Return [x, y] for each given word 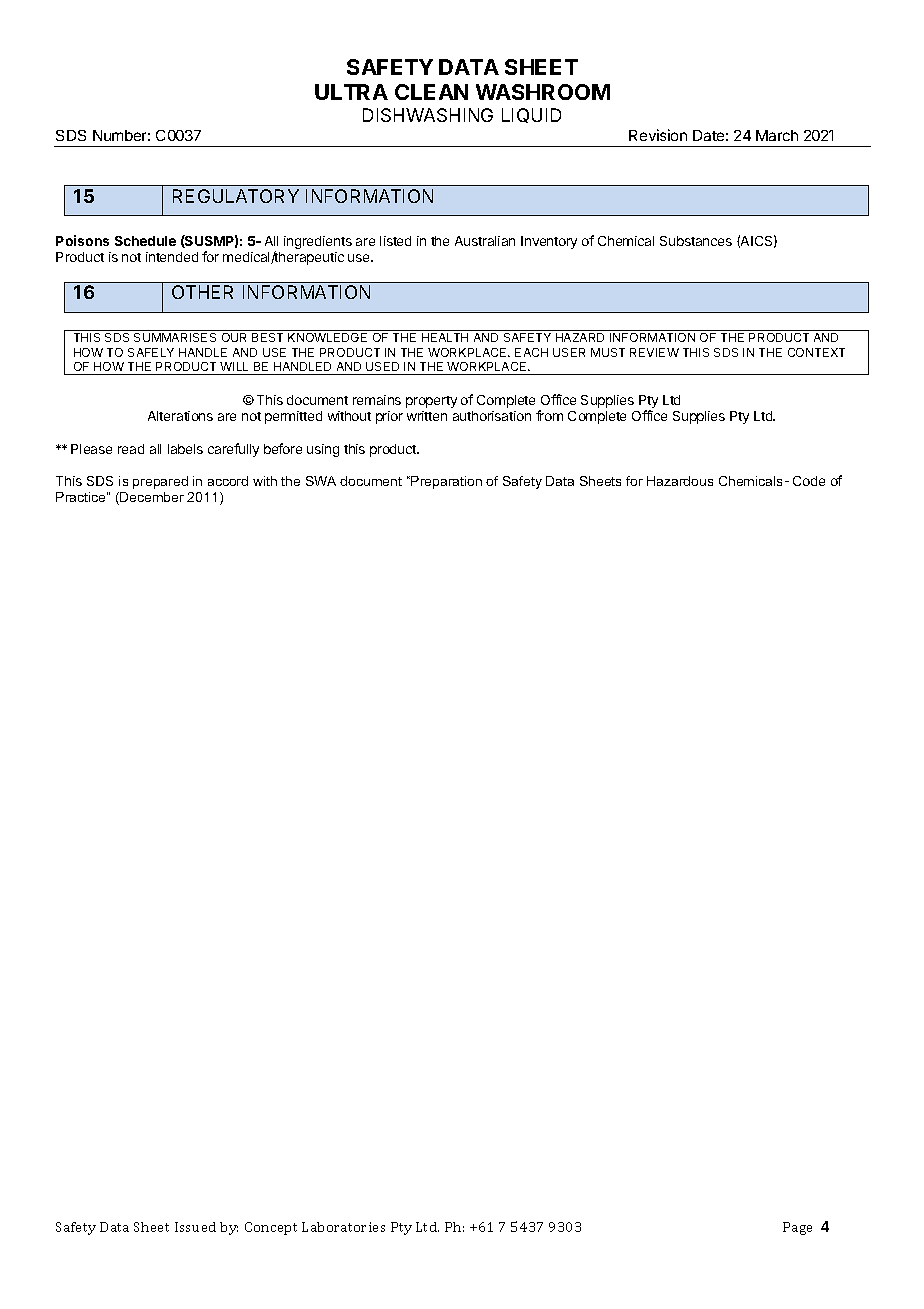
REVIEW [654, 352]
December [151, 498]
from [549, 415]
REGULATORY [236, 196]
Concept [271, 1228]
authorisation [492, 416]
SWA [321, 481]
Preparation [445, 482]
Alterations [180, 416]
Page [797, 1228]
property [431, 402]
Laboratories [343, 1227]
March [777, 135]
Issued [195, 1227]
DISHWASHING [428, 115]
